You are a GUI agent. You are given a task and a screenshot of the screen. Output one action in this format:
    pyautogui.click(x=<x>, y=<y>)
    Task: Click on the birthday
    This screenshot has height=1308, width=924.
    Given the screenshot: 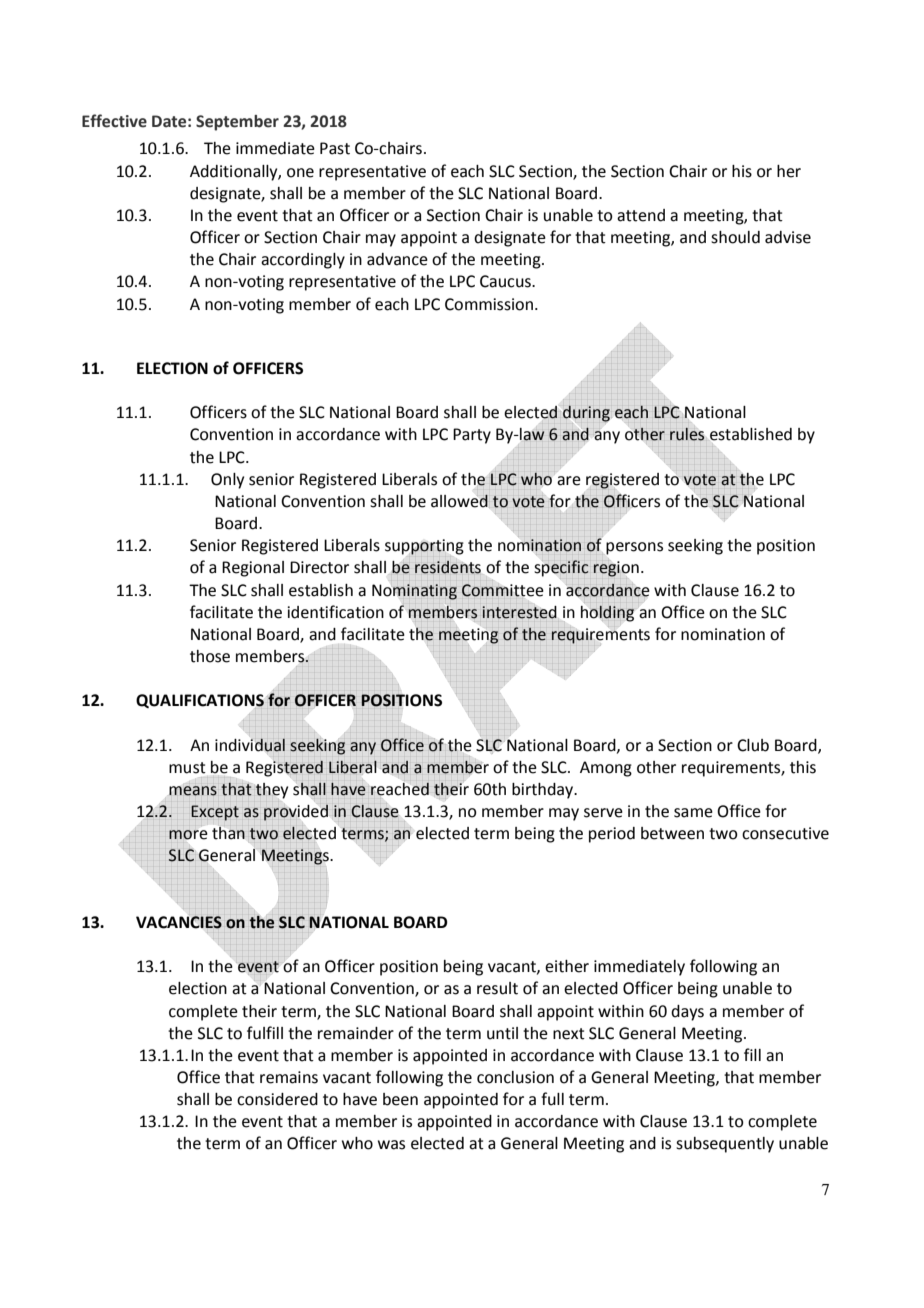 What is the action you would take?
    pyautogui.click(x=544, y=791)
